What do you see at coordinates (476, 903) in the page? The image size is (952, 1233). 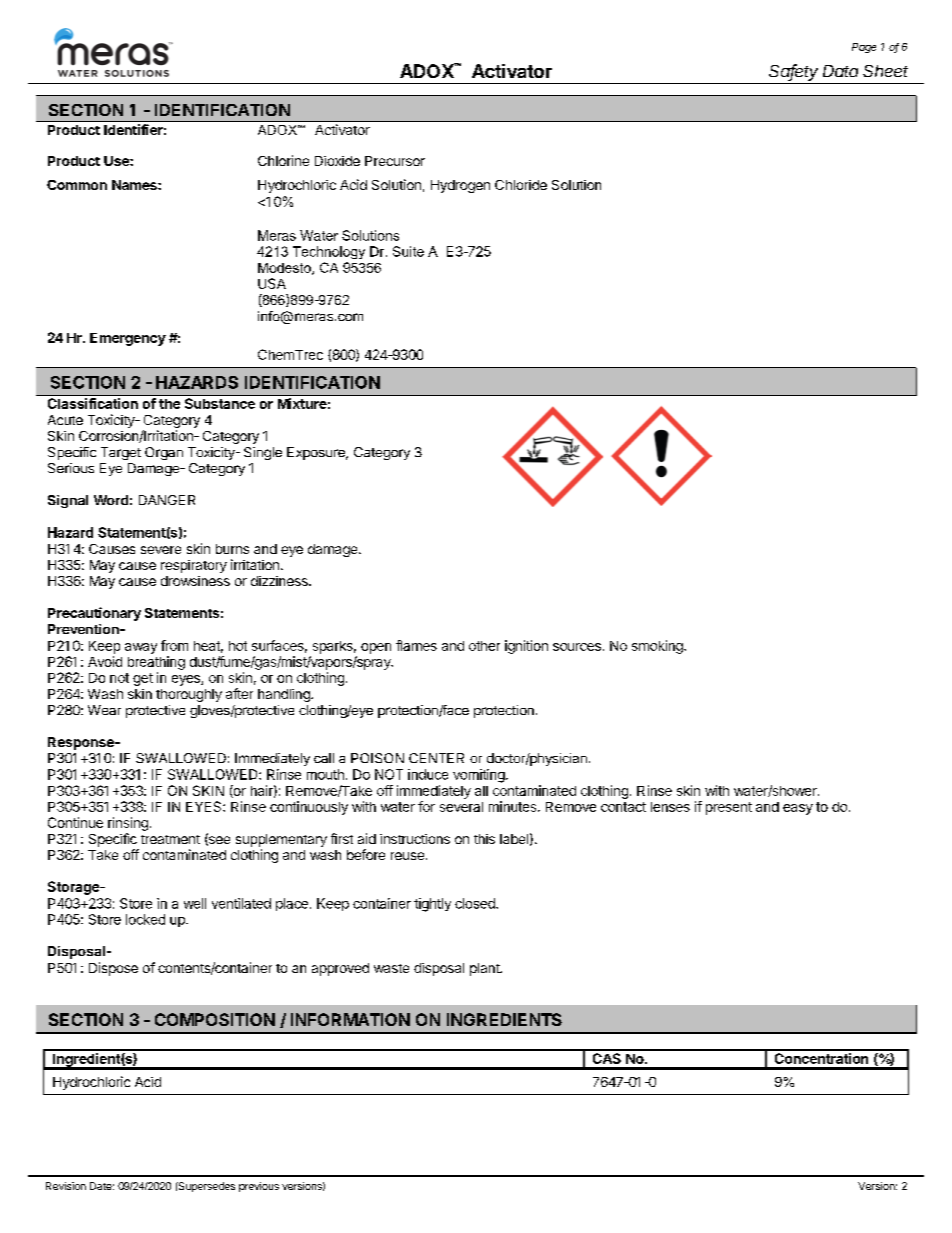 I see `closed` at bounding box center [476, 903].
